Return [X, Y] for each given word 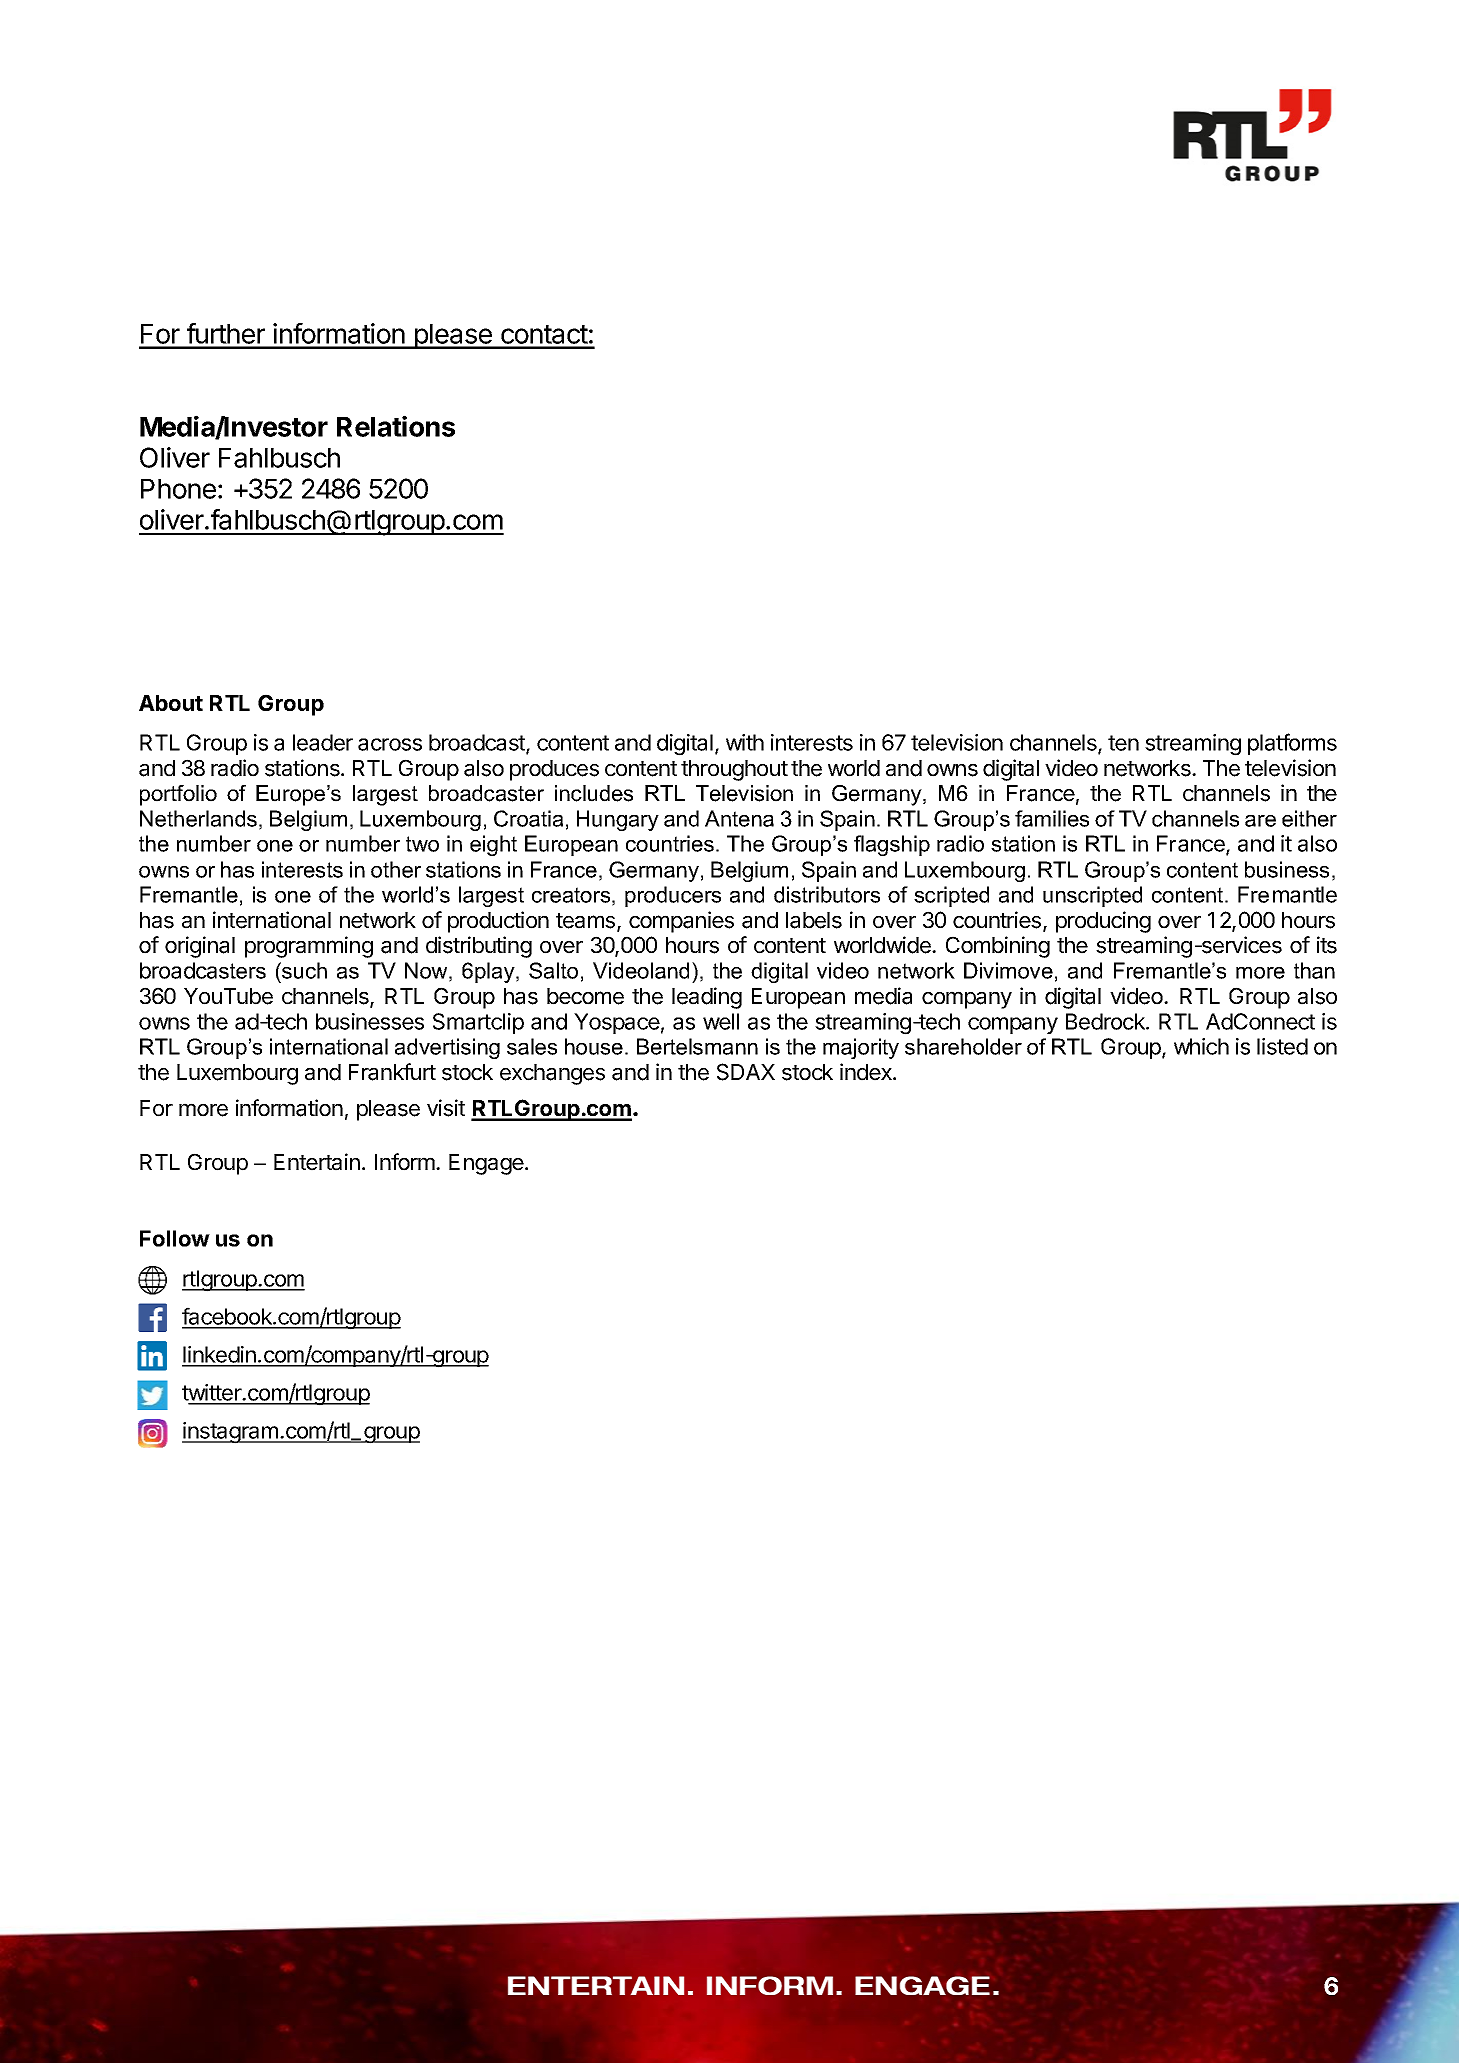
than [1314, 970]
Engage [486, 1164]
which [1201, 1046]
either [1309, 818]
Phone [178, 489]
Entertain [317, 1162]
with [745, 742]
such [303, 970]
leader [323, 742]
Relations [396, 426]
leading [707, 998]
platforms [1292, 744]
